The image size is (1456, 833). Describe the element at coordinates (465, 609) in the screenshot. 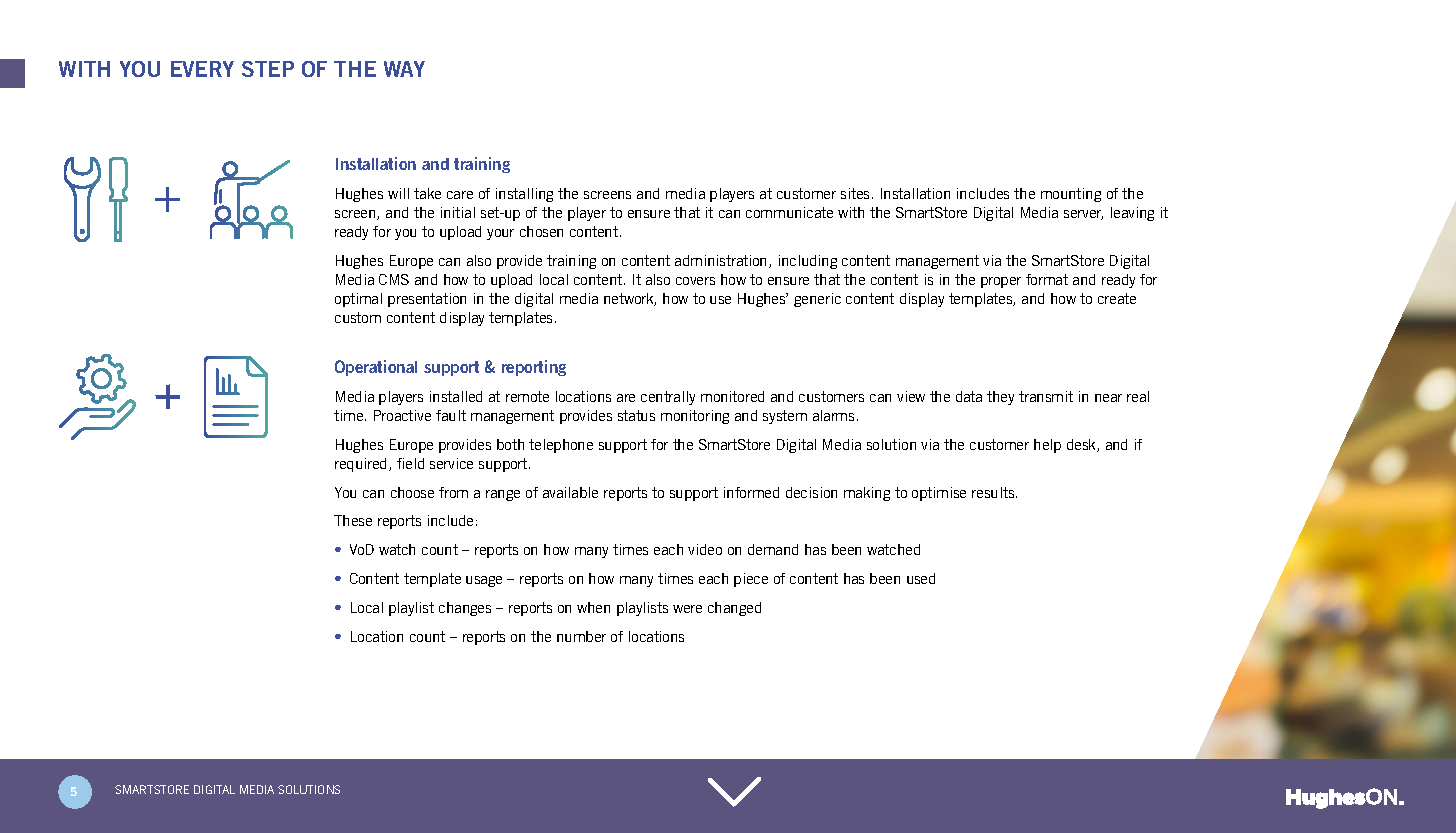

I see `changes` at that location.
